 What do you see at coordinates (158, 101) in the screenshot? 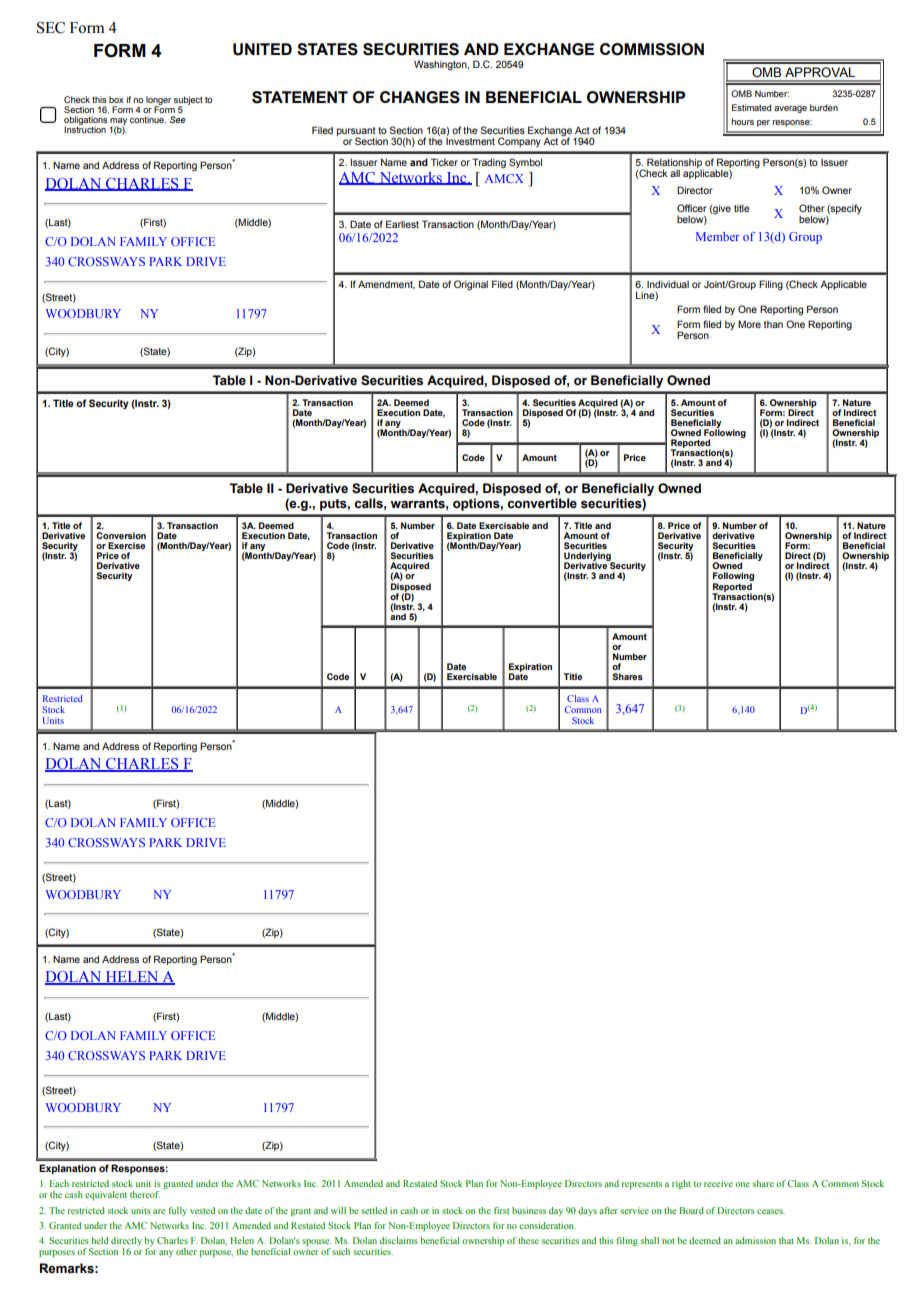
I see `longer` at bounding box center [158, 101].
